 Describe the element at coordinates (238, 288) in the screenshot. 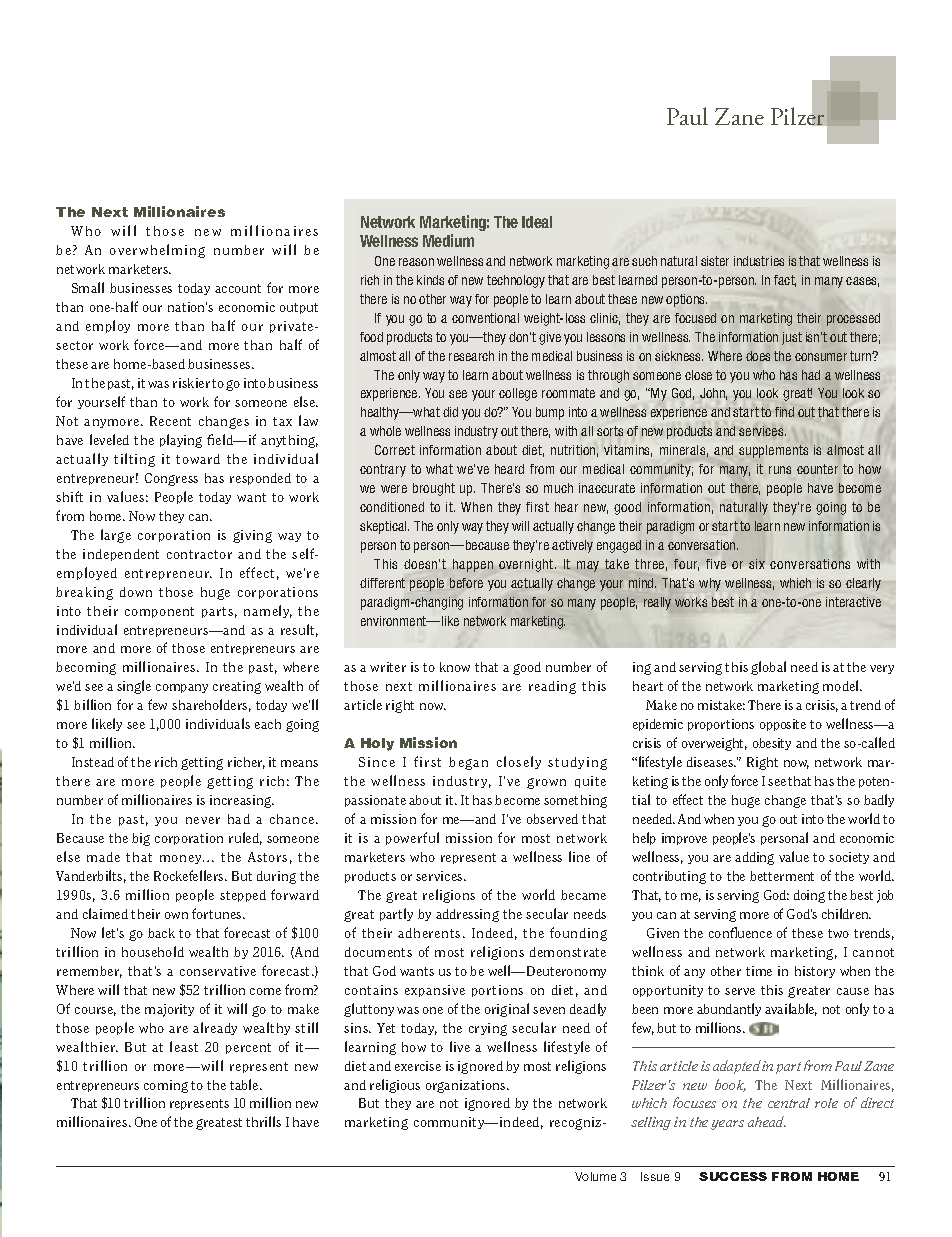

I see `account` at that location.
